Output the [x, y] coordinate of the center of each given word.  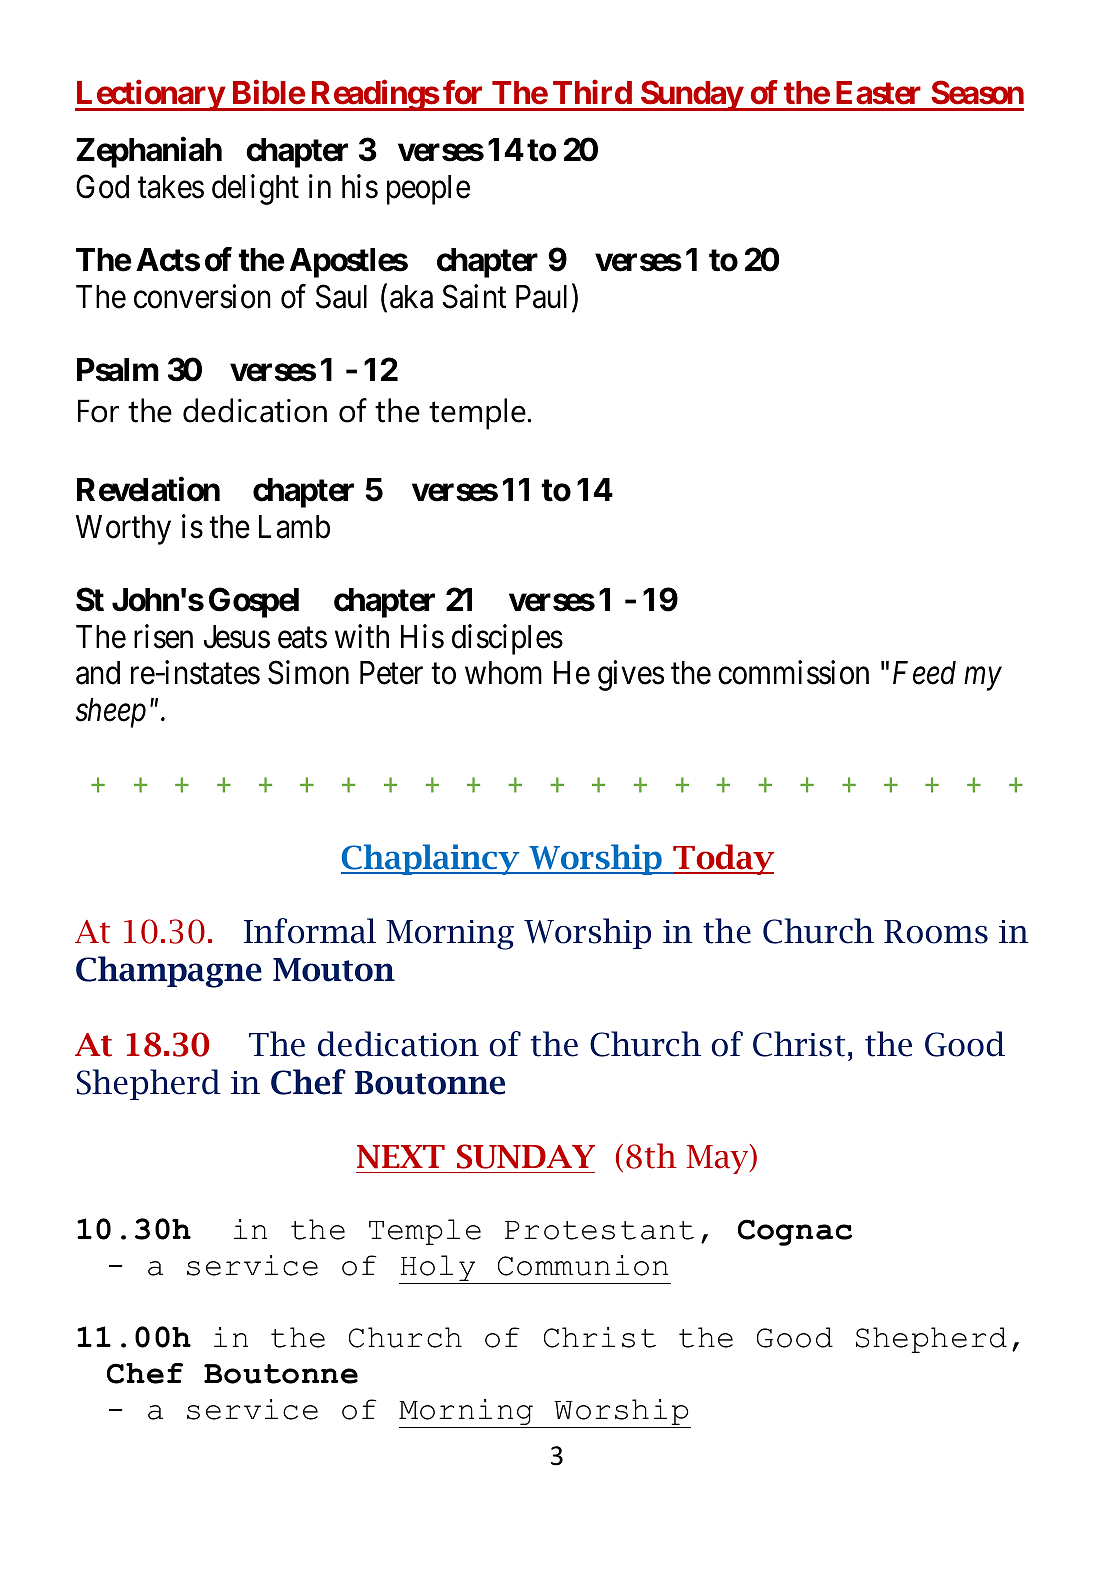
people [428, 190]
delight [255, 189]
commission [793, 673]
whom [503, 673]
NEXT [401, 1157]
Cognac [795, 1232]
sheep [111, 713]
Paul [541, 297]
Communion [583, 1265]
